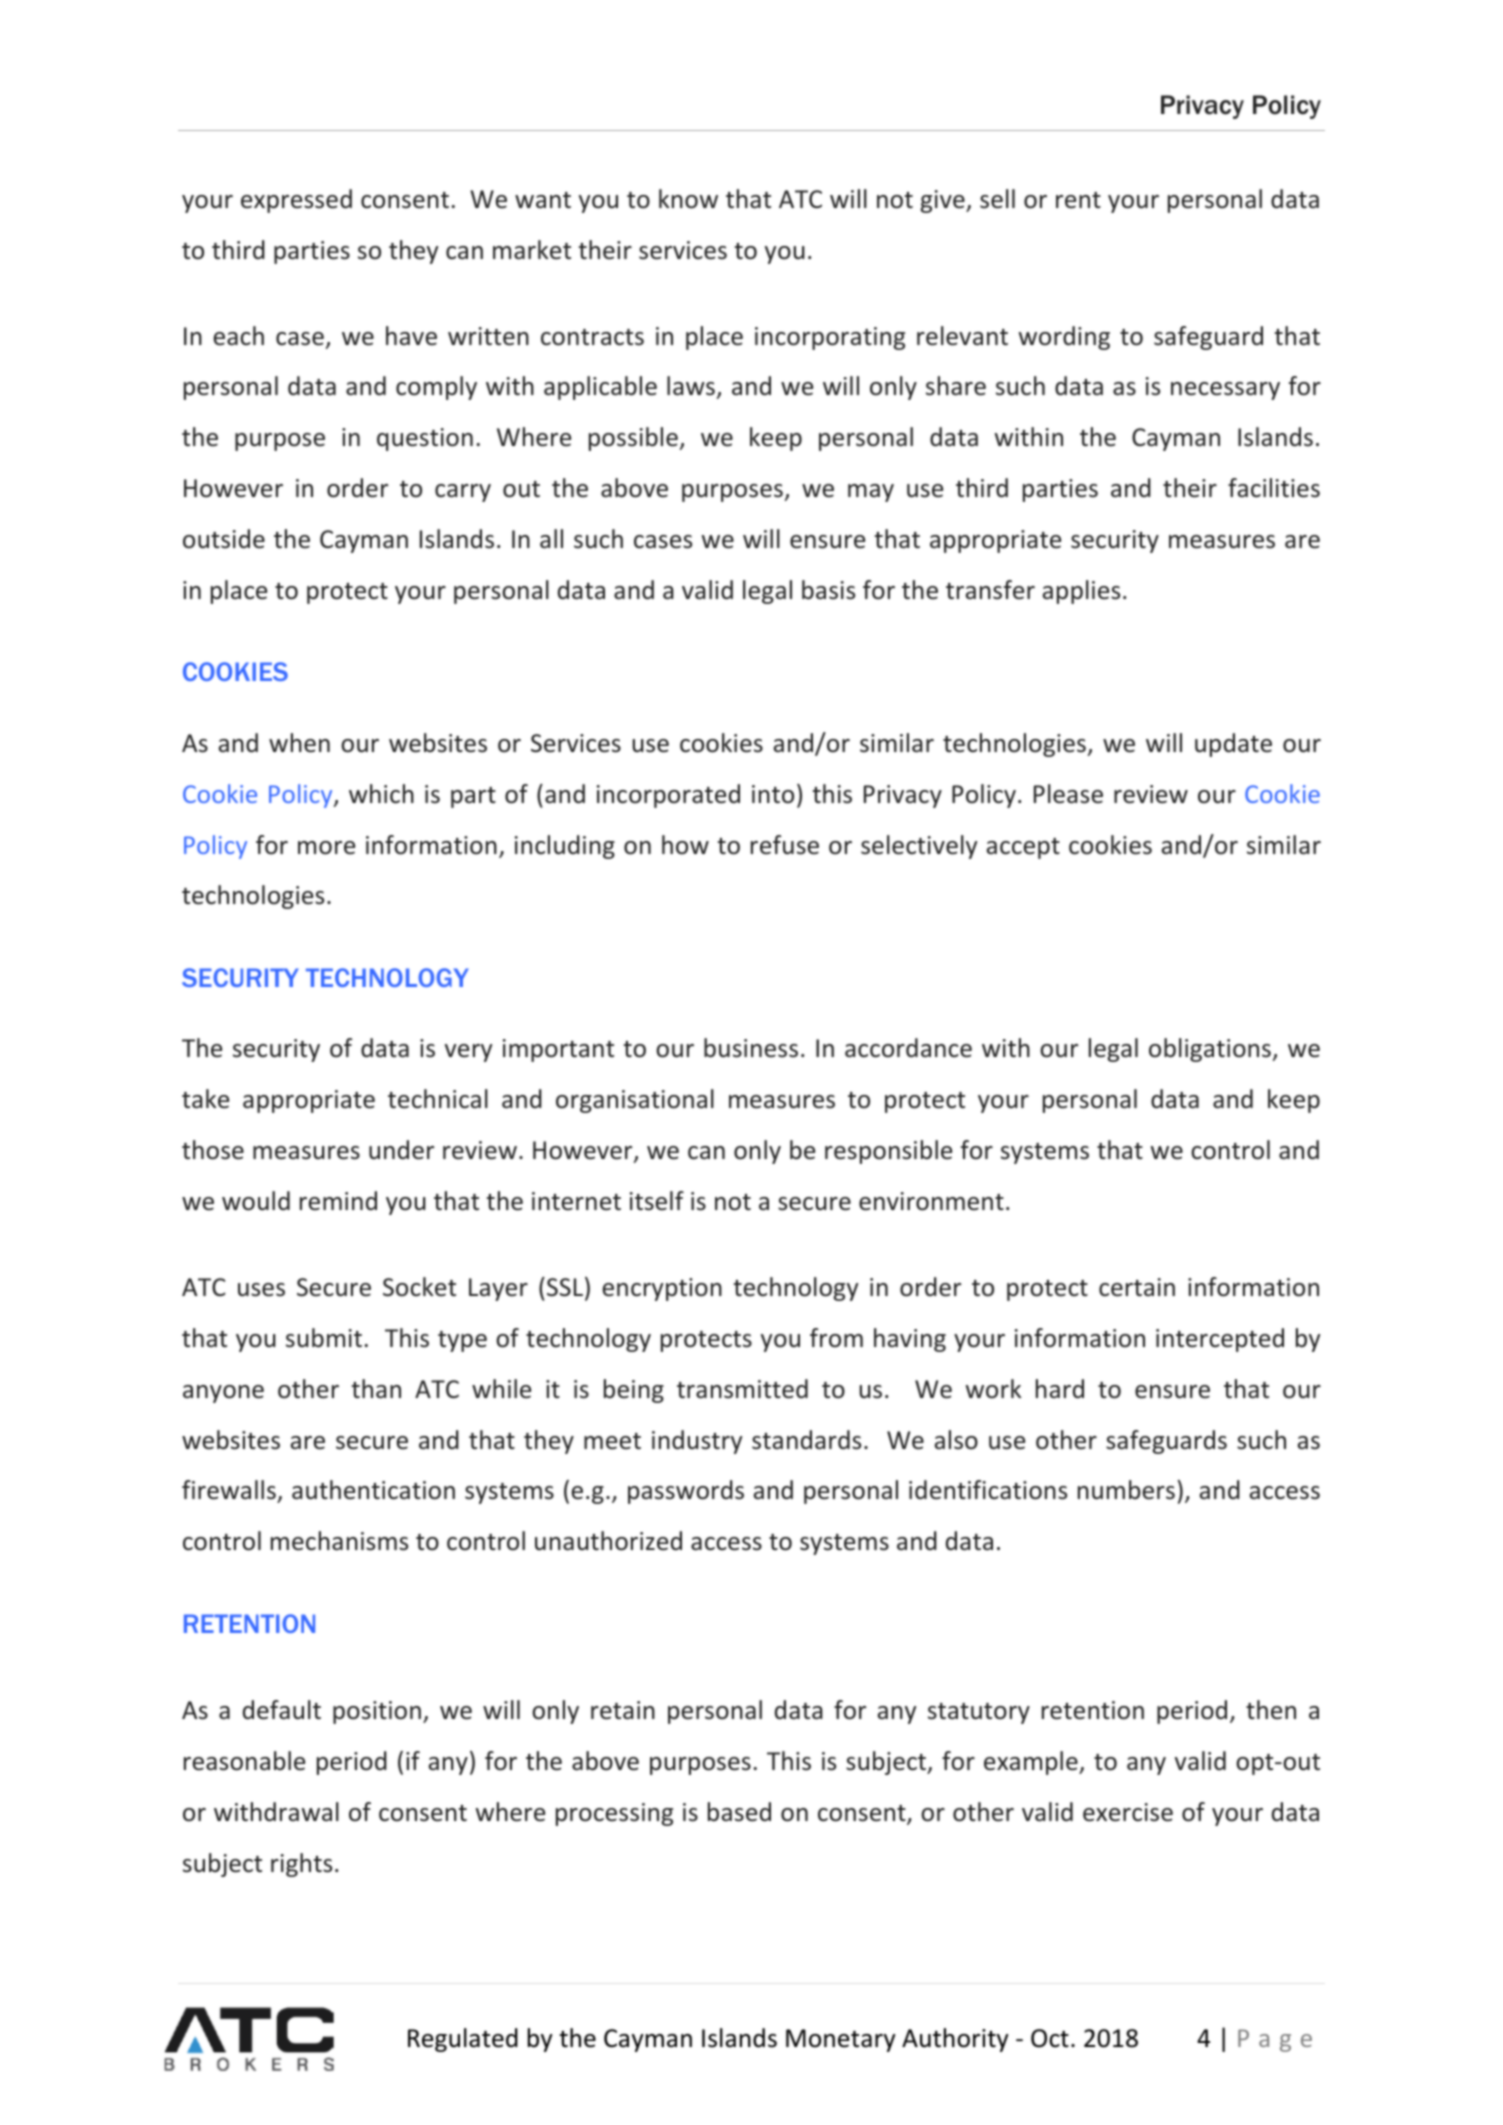 The width and height of the page is (1503, 2125). I want to click on more, so click(326, 848).
